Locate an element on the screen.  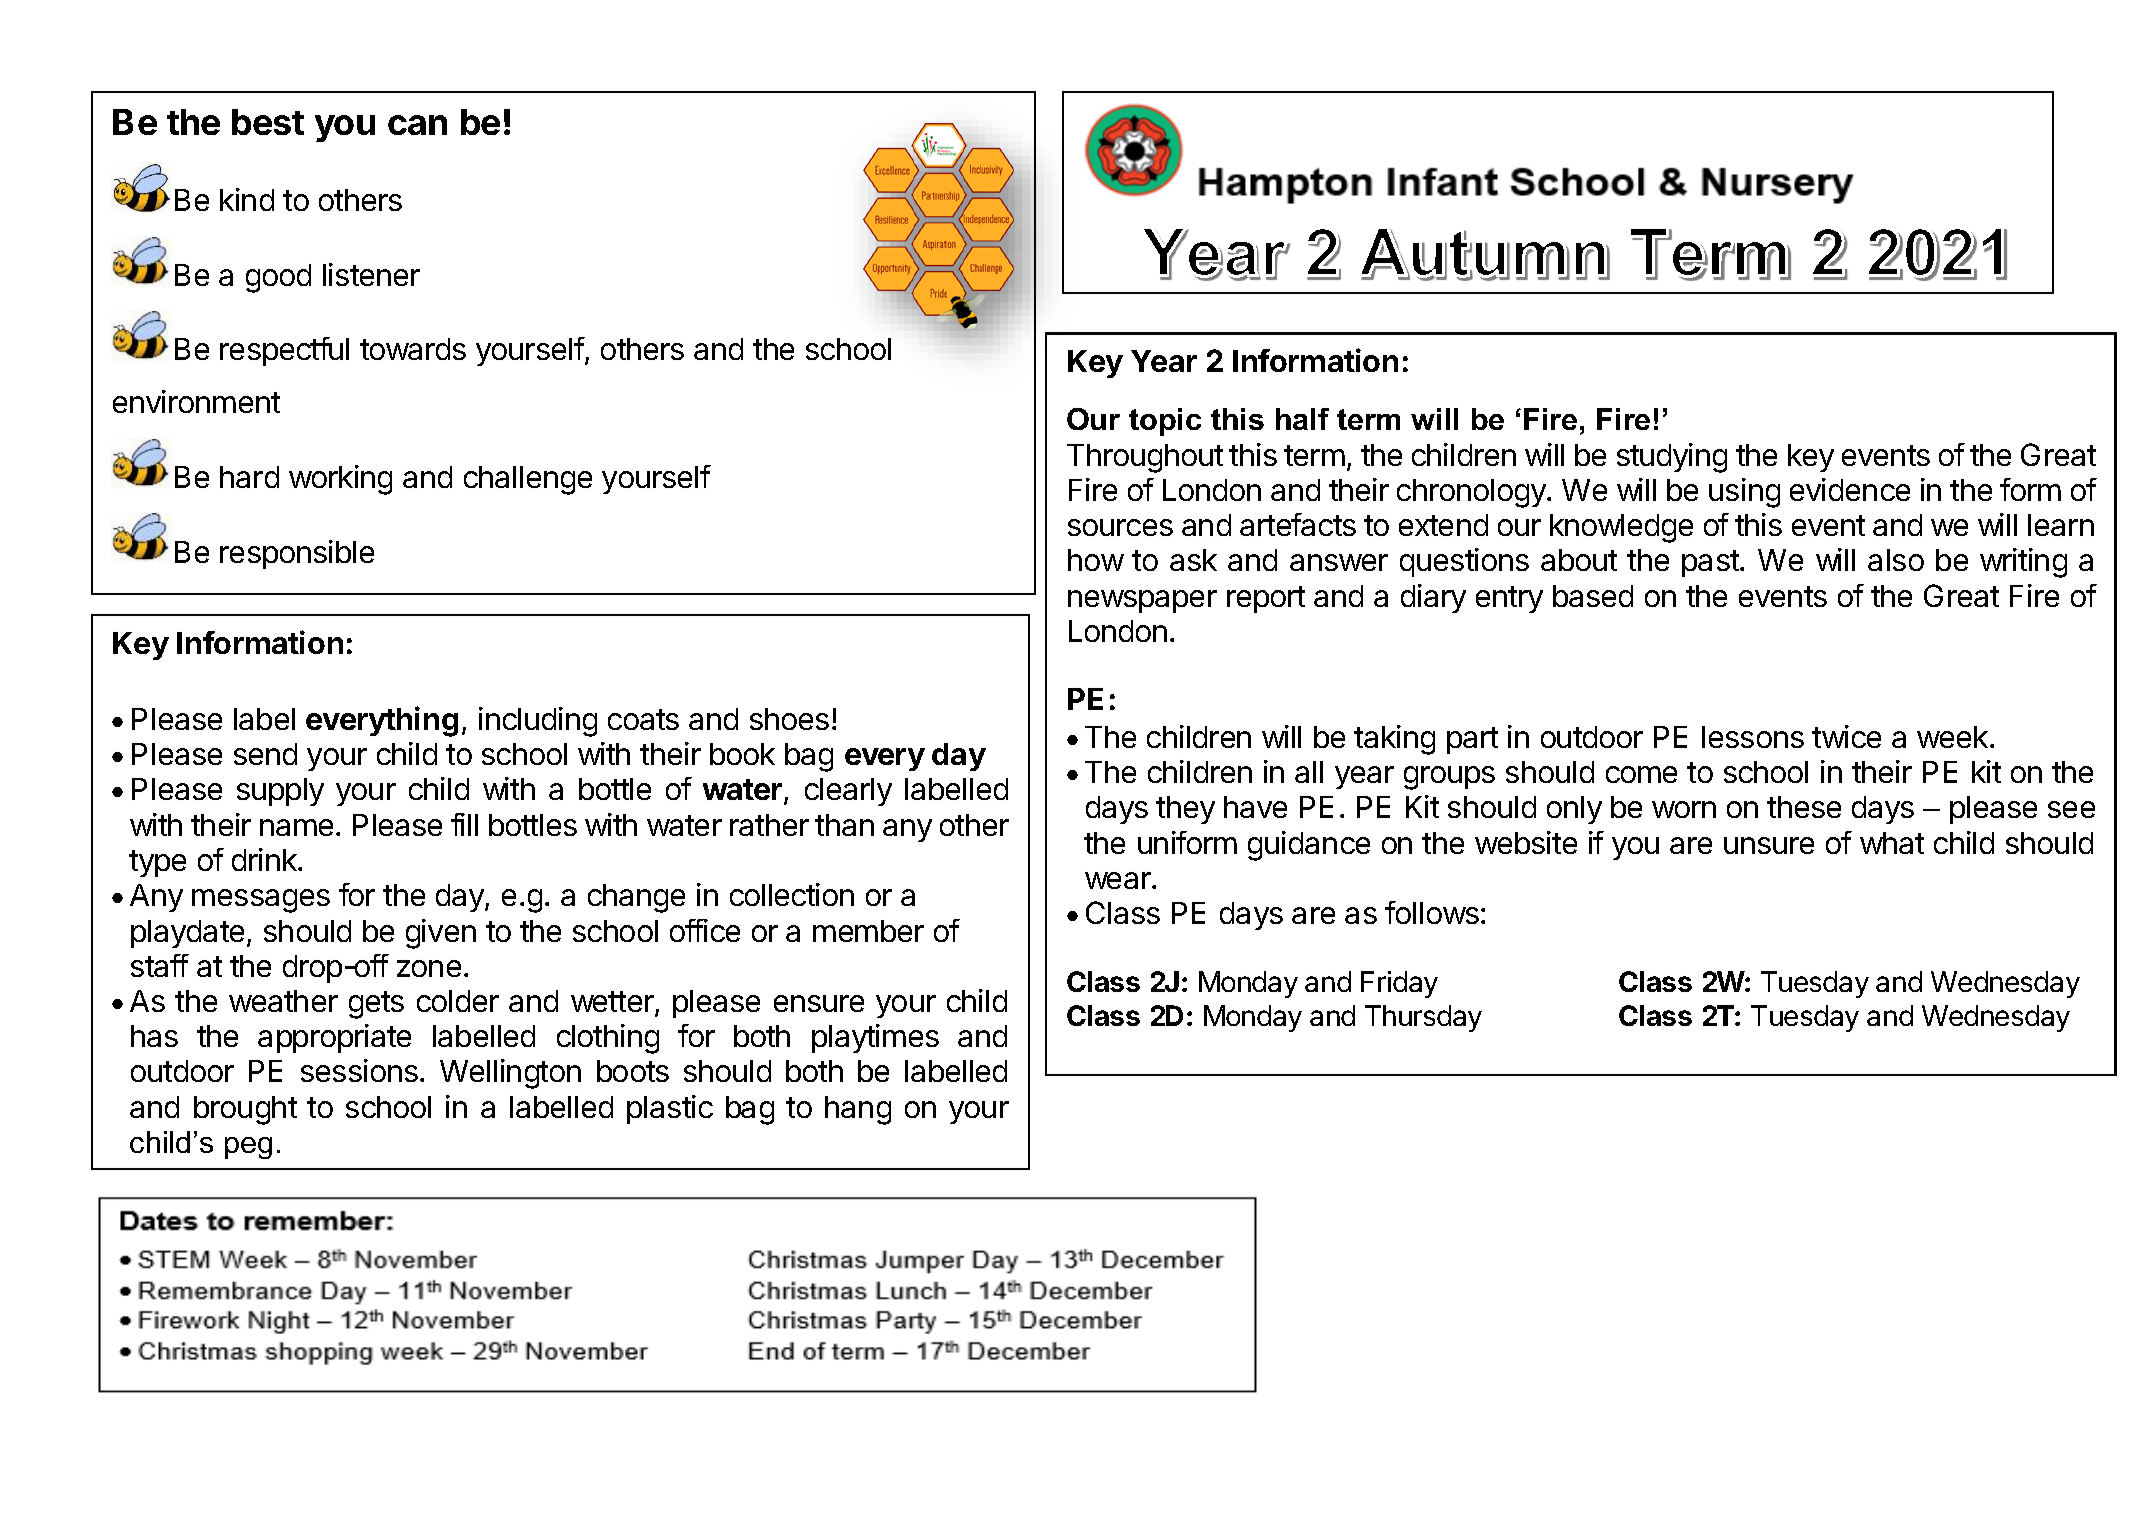
best is located at coordinates (268, 122).
